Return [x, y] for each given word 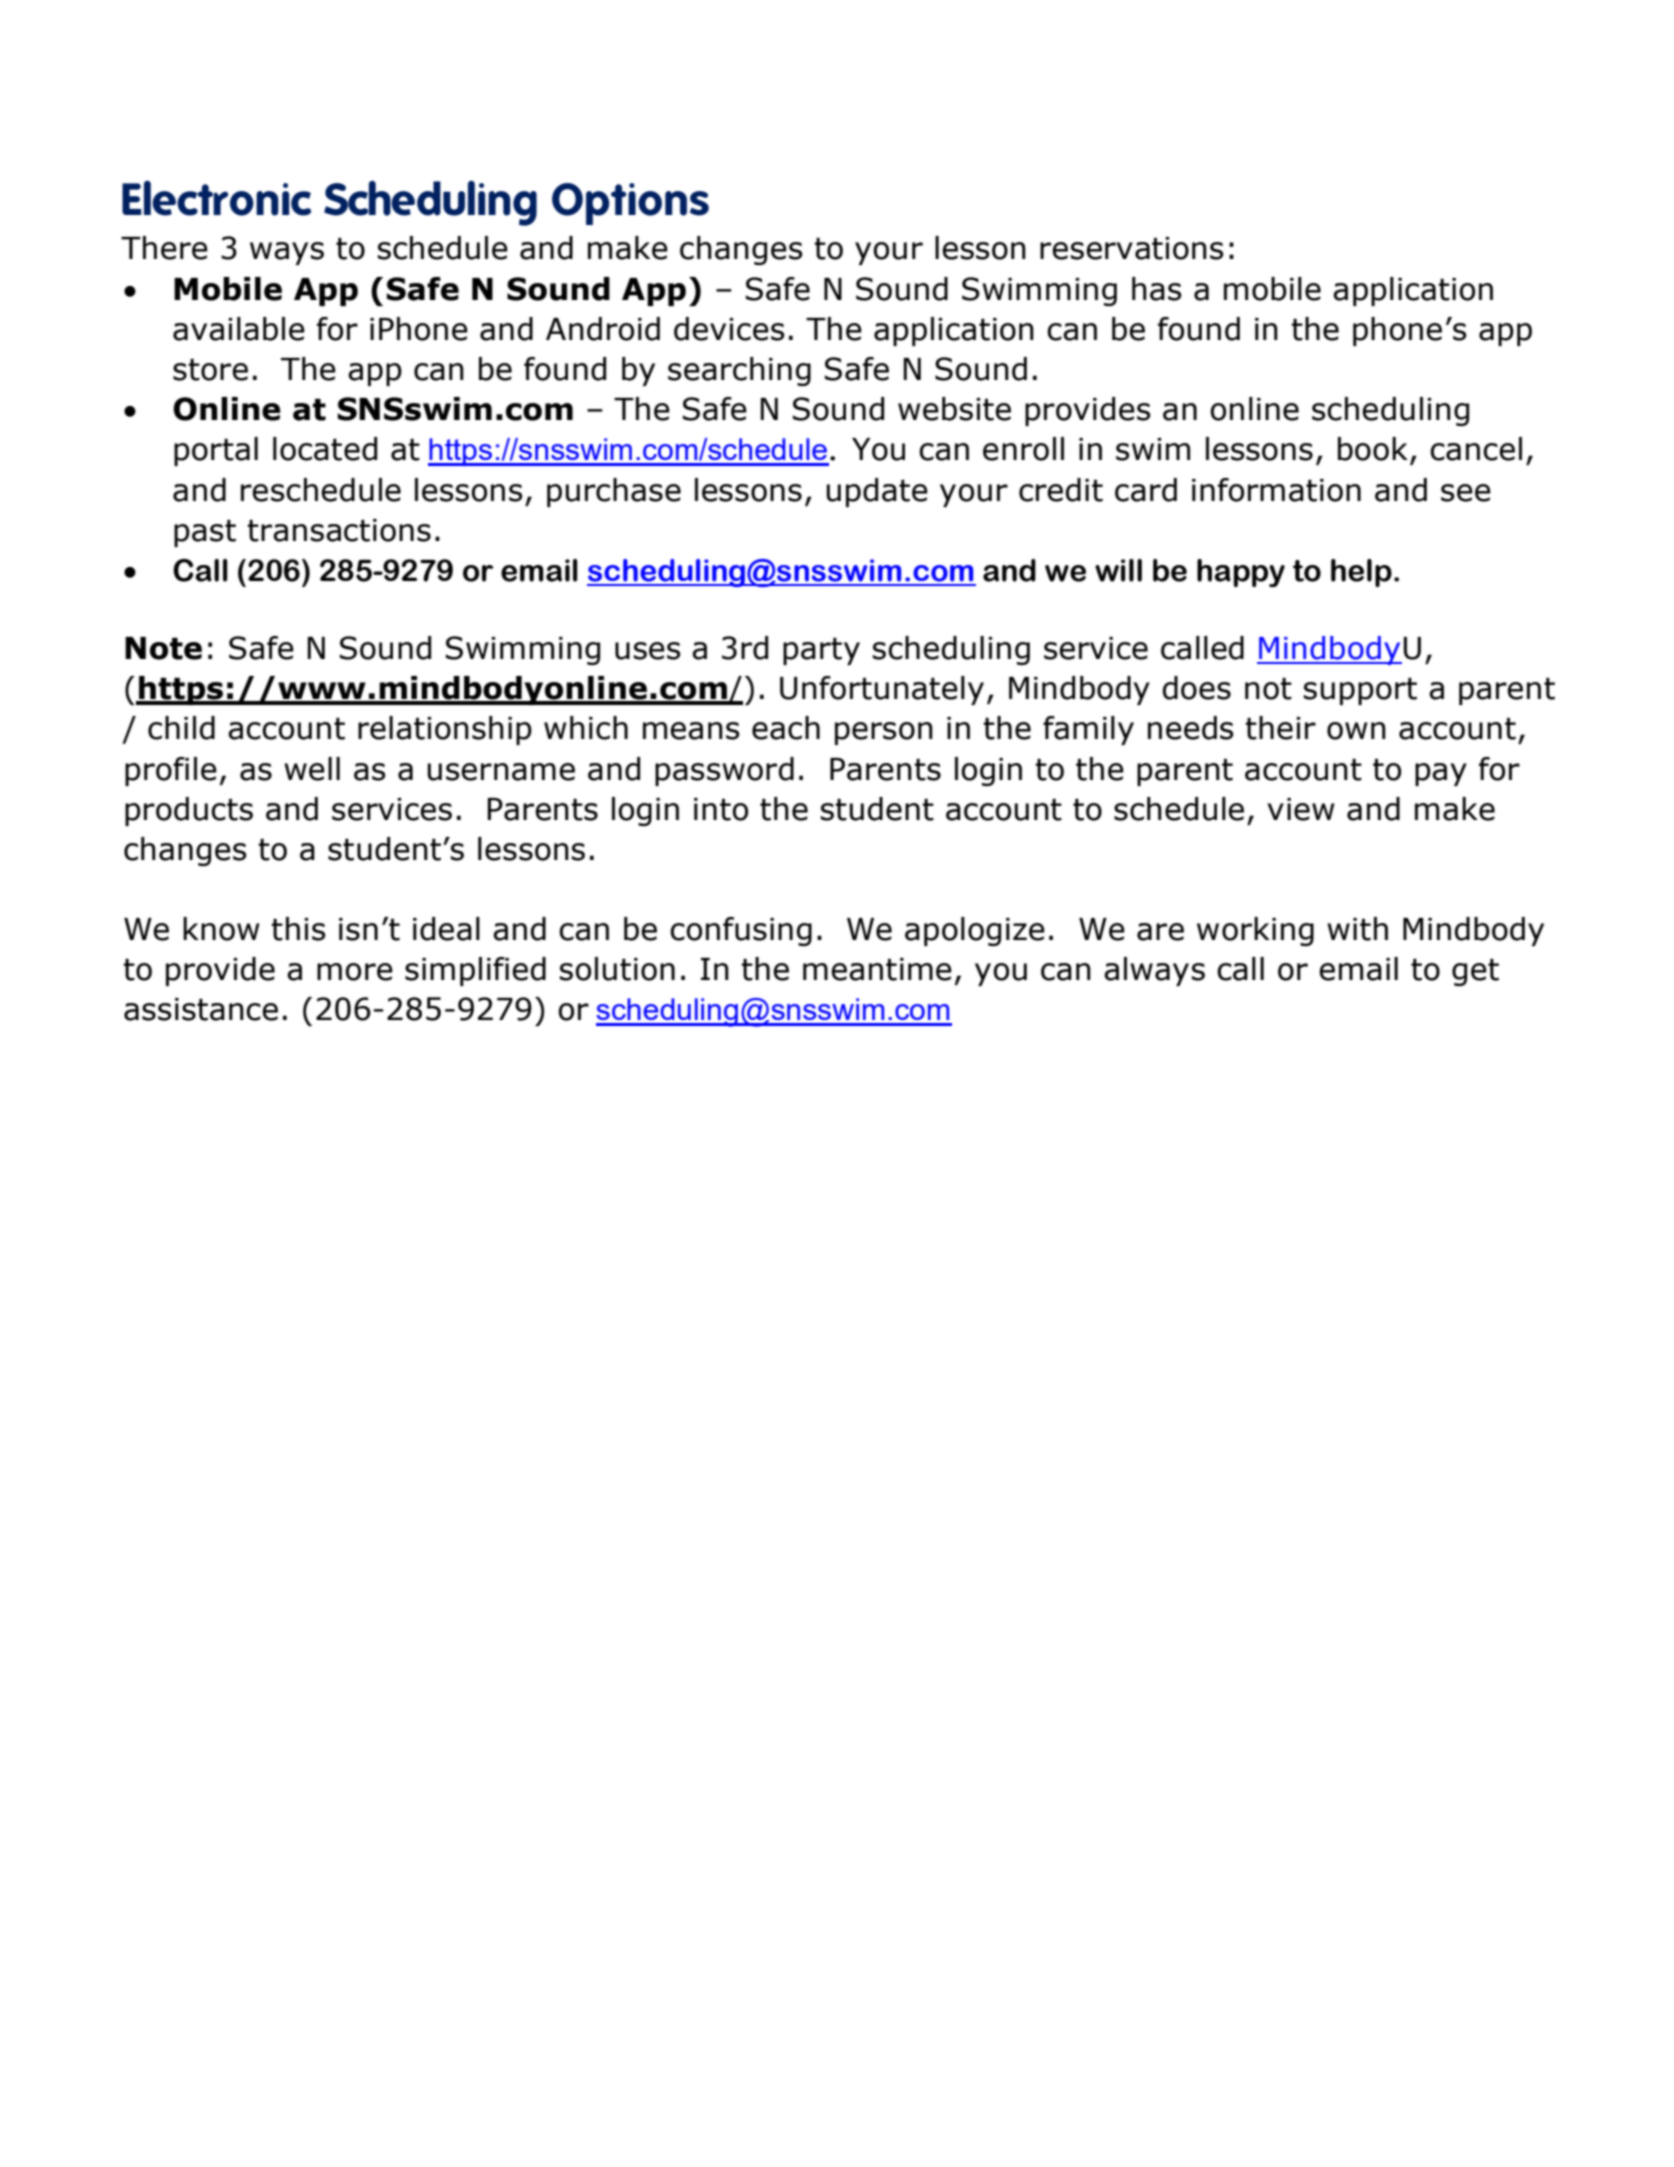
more [355, 972]
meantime [877, 969]
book [1373, 449]
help [1361, 573]
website [954, 409]
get [1475, 972]
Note [163, 648]
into [721, 809]
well [312, 769]
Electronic [216, 198]
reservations [1132, 248]
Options [630, 204]
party [821, 651]
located [325, 449]
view [1301, 809]
